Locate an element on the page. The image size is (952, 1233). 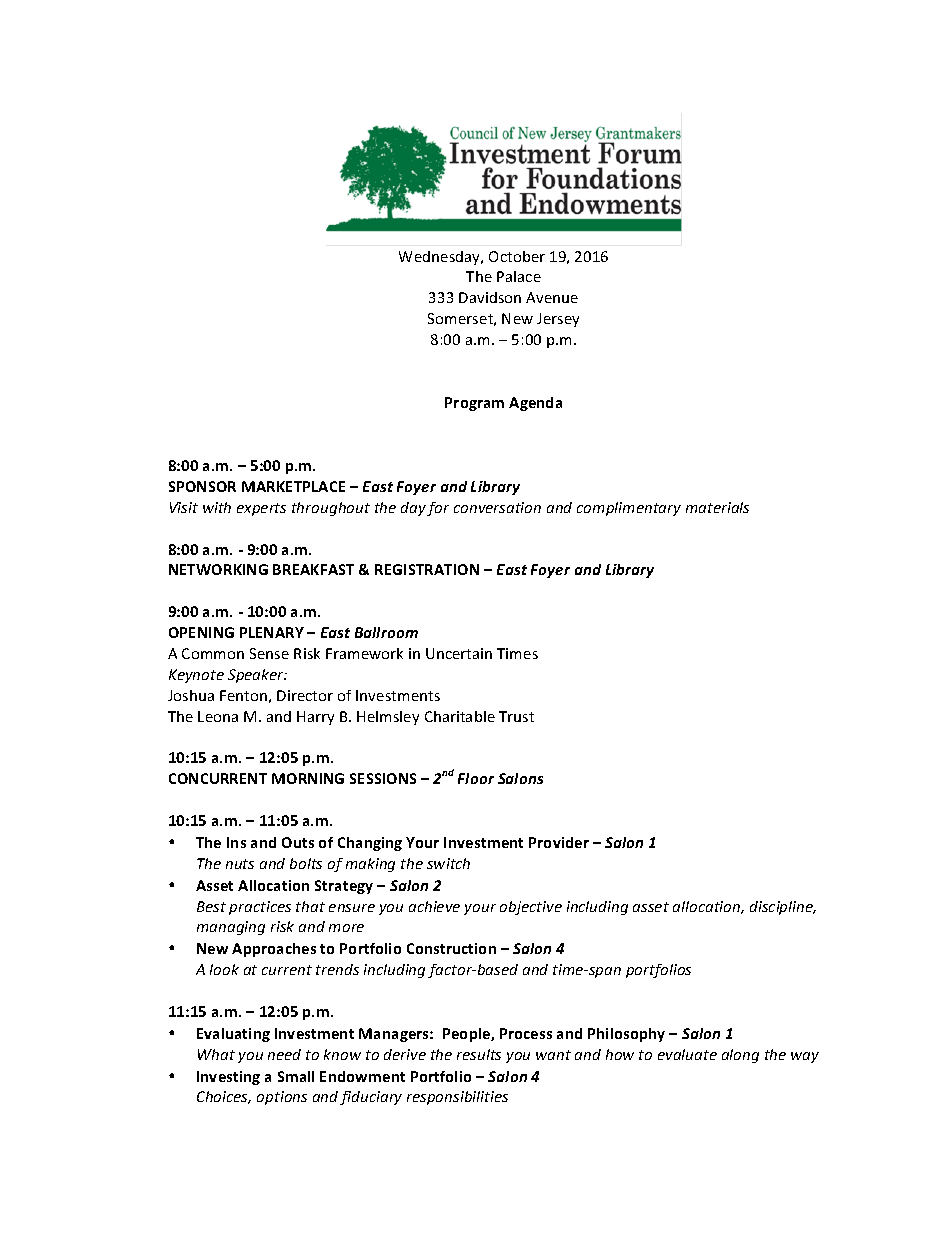
Uncertain is located at coordinates (459, 653).
